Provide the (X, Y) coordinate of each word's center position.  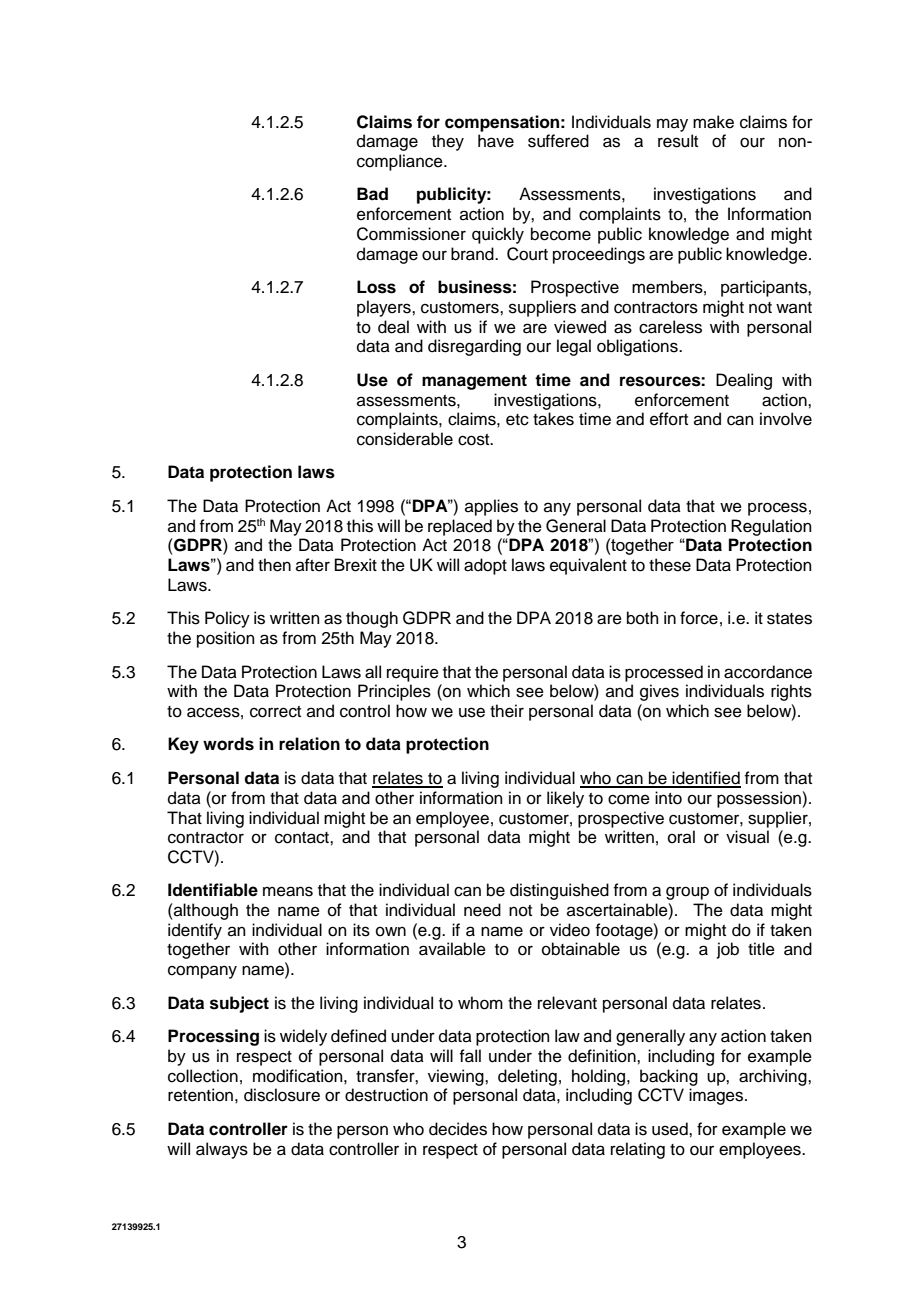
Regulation (771, 527)
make (713, 122)
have (496, 141)
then (274, 565)
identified (706, 779)
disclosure (282, 1095)
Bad (372, 194)
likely (565, 799)
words (228, 744)
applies (491, 507)
